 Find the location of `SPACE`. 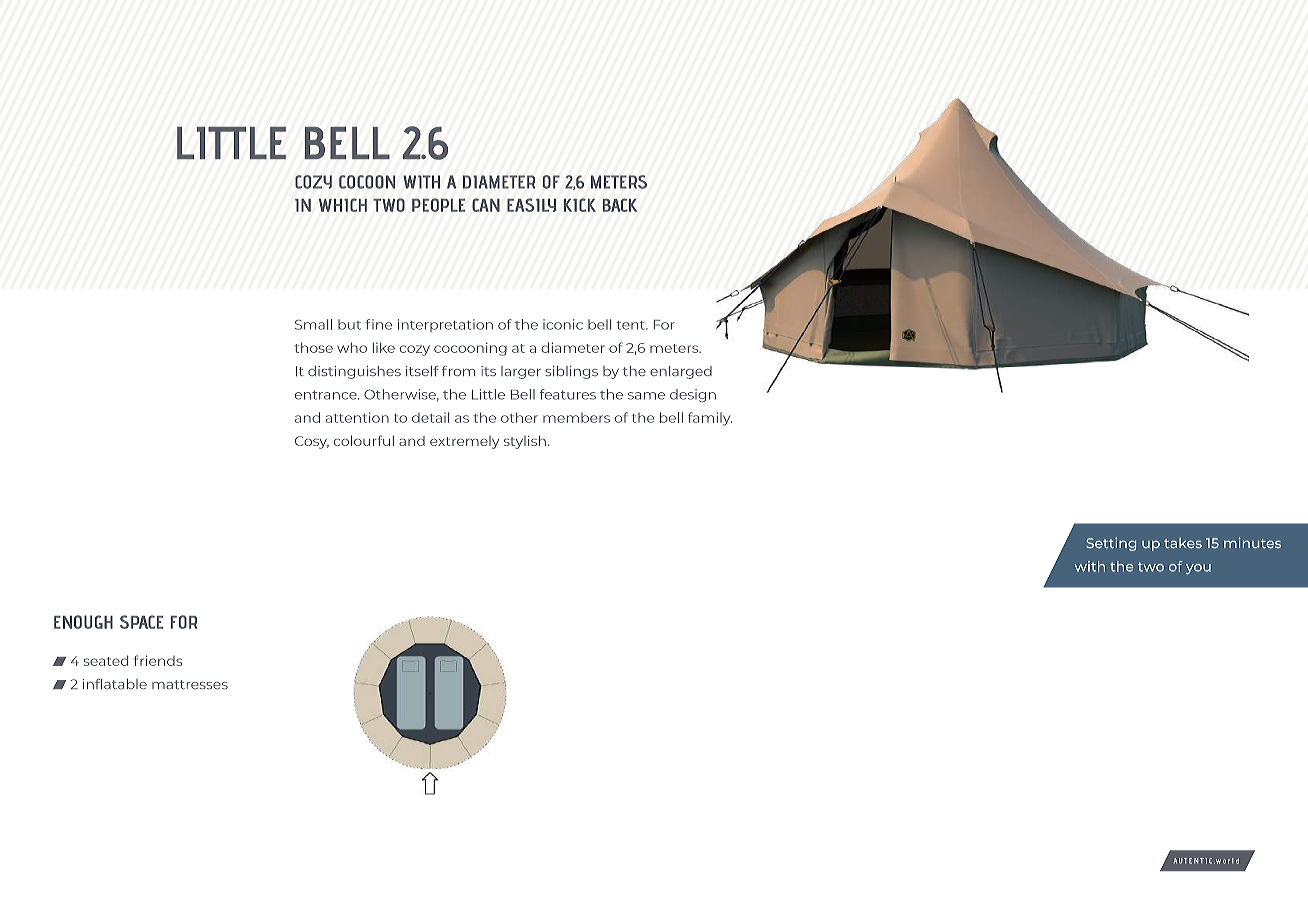

SPACE is located at coordinates (141, 622).
